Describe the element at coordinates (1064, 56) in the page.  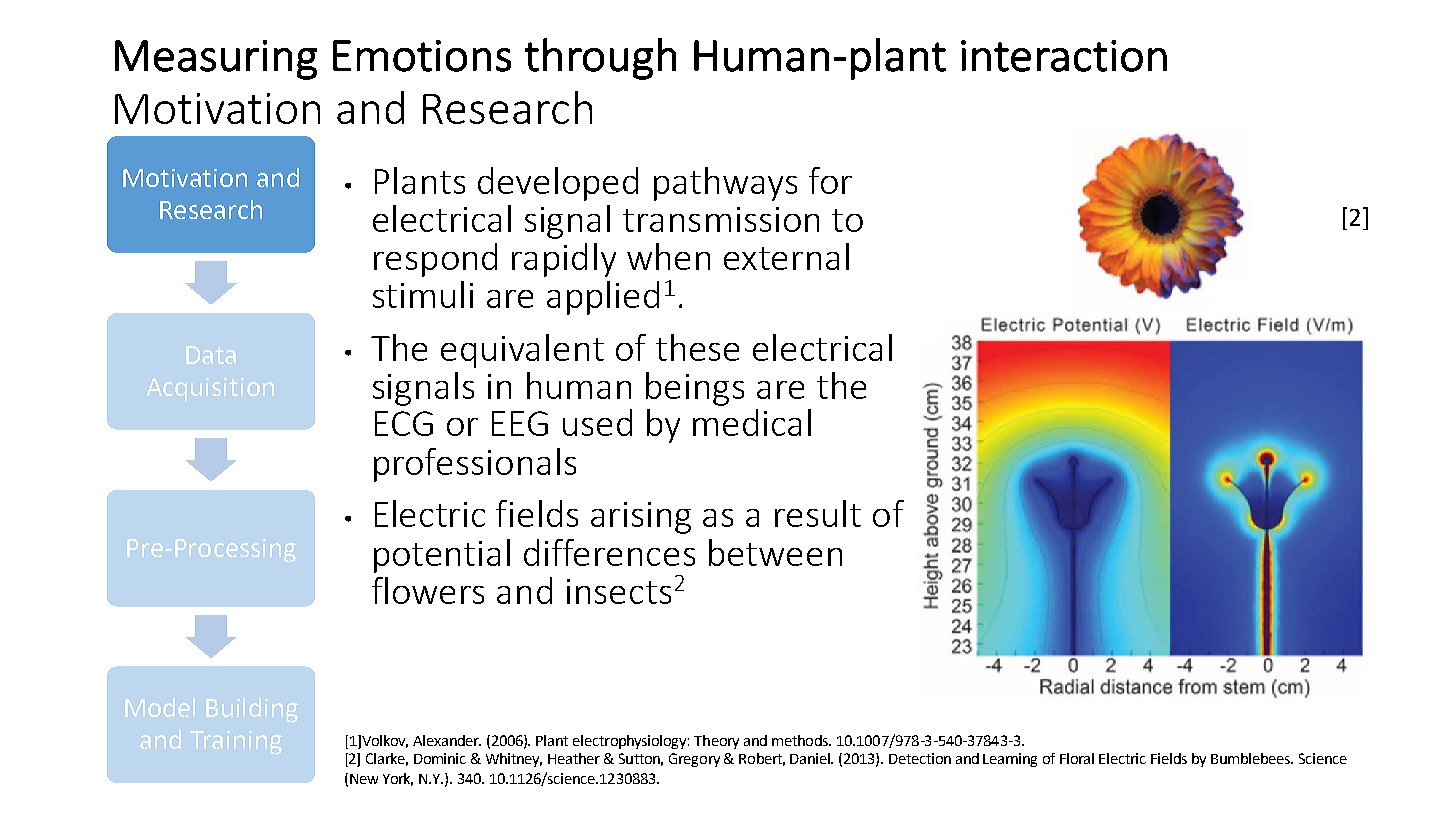
I see `interaction` at that location.
